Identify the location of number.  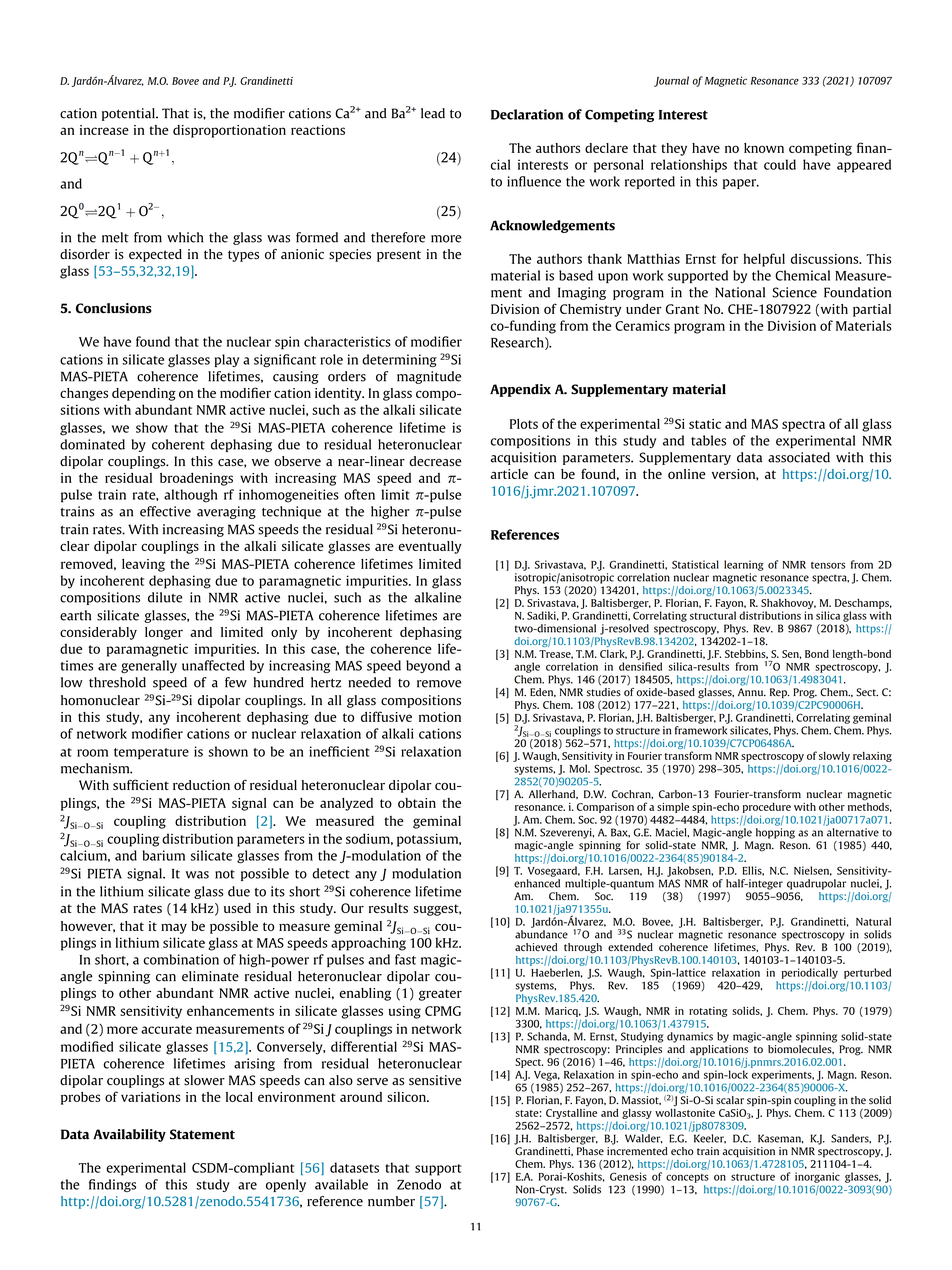
(391, 1201).
